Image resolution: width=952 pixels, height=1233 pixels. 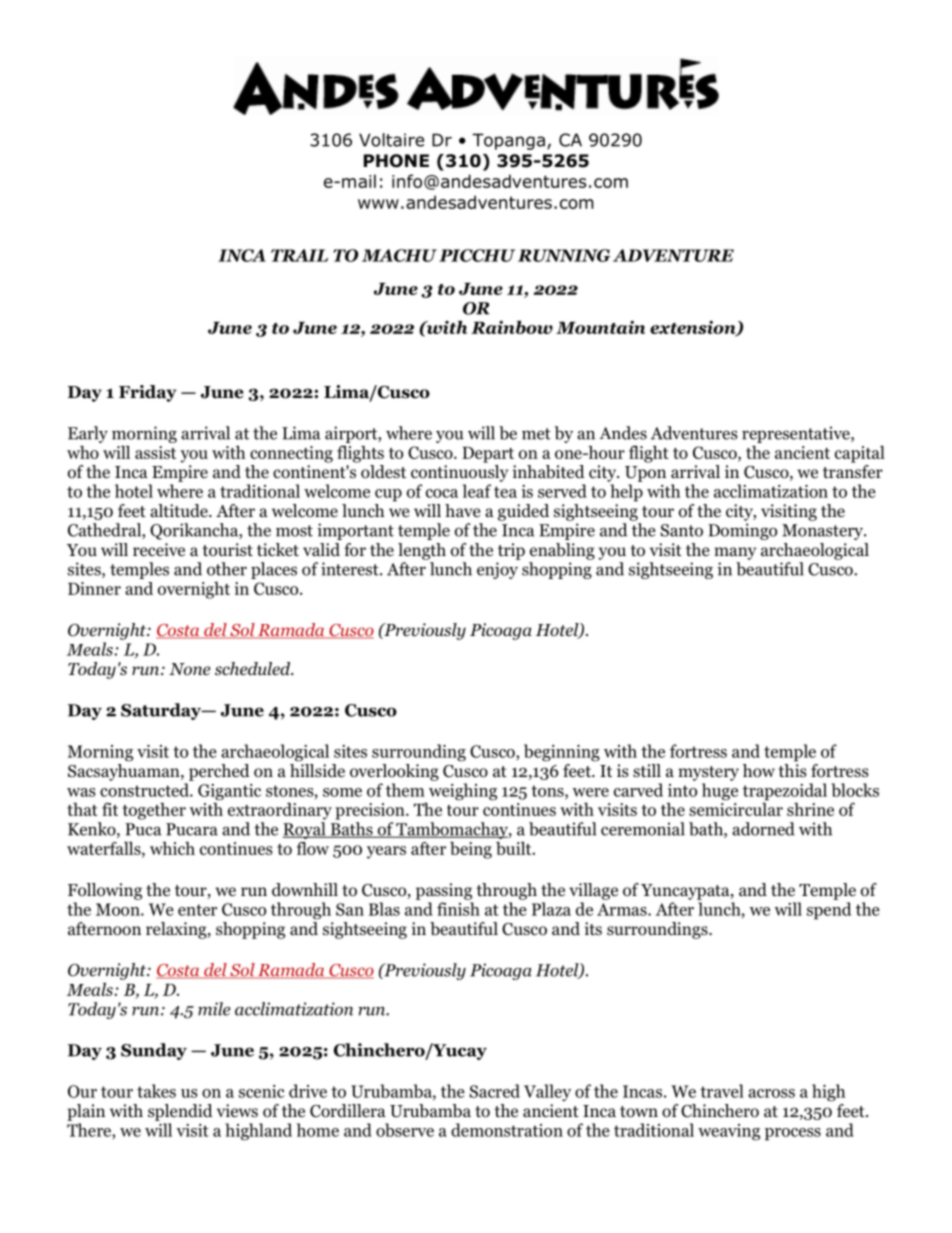 I want to click on being, so click(x=471, y=850).
